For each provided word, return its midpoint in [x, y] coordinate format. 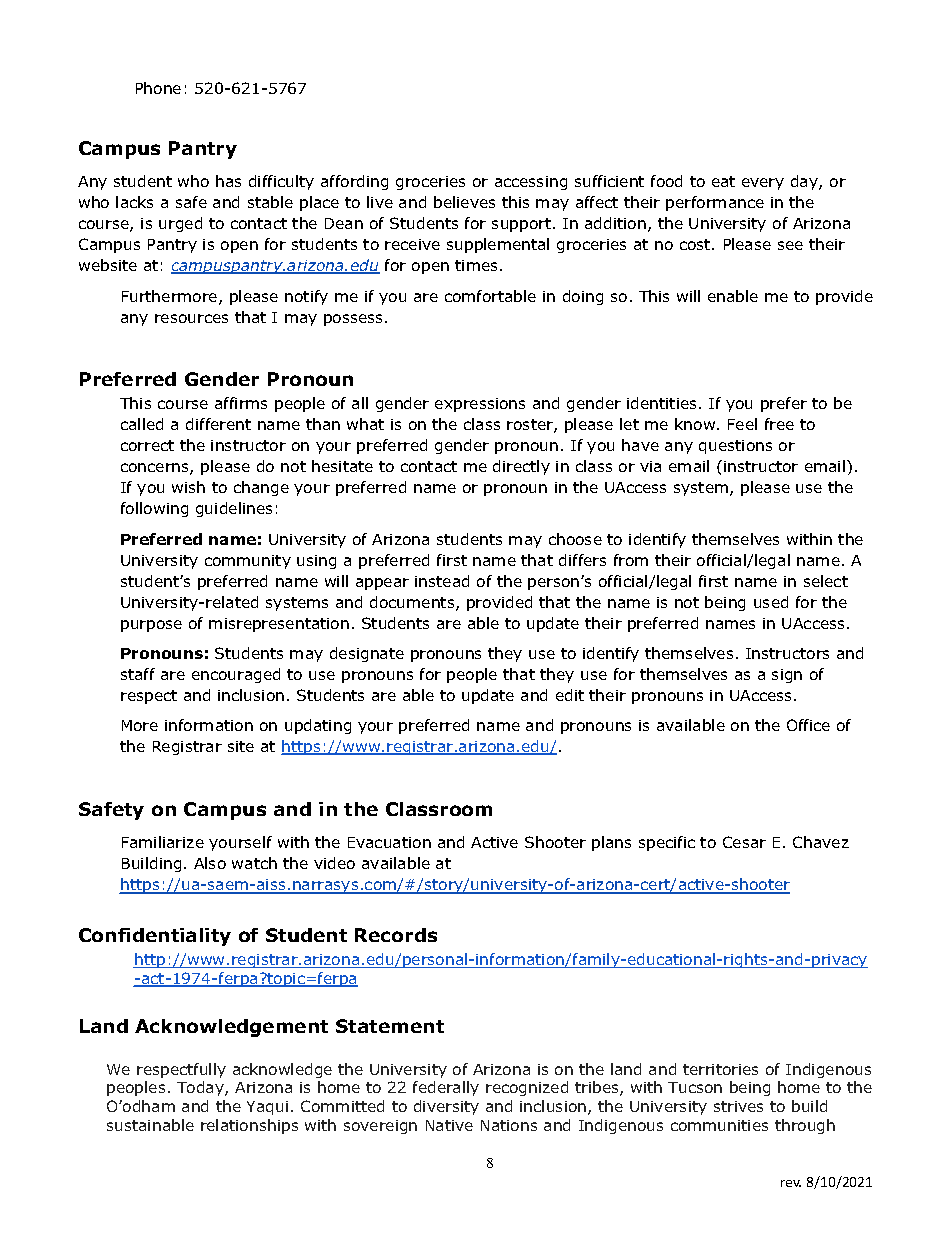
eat [723, 181]
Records [396, 935]
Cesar [744, 842]
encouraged [236, 675]
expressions [480, 405]
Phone [158, 88]
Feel [742, 424]
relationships [249, 1126]
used [771, 602]
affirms [241, 403]
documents [413, 603]
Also [210, 863]
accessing [531, 183]
